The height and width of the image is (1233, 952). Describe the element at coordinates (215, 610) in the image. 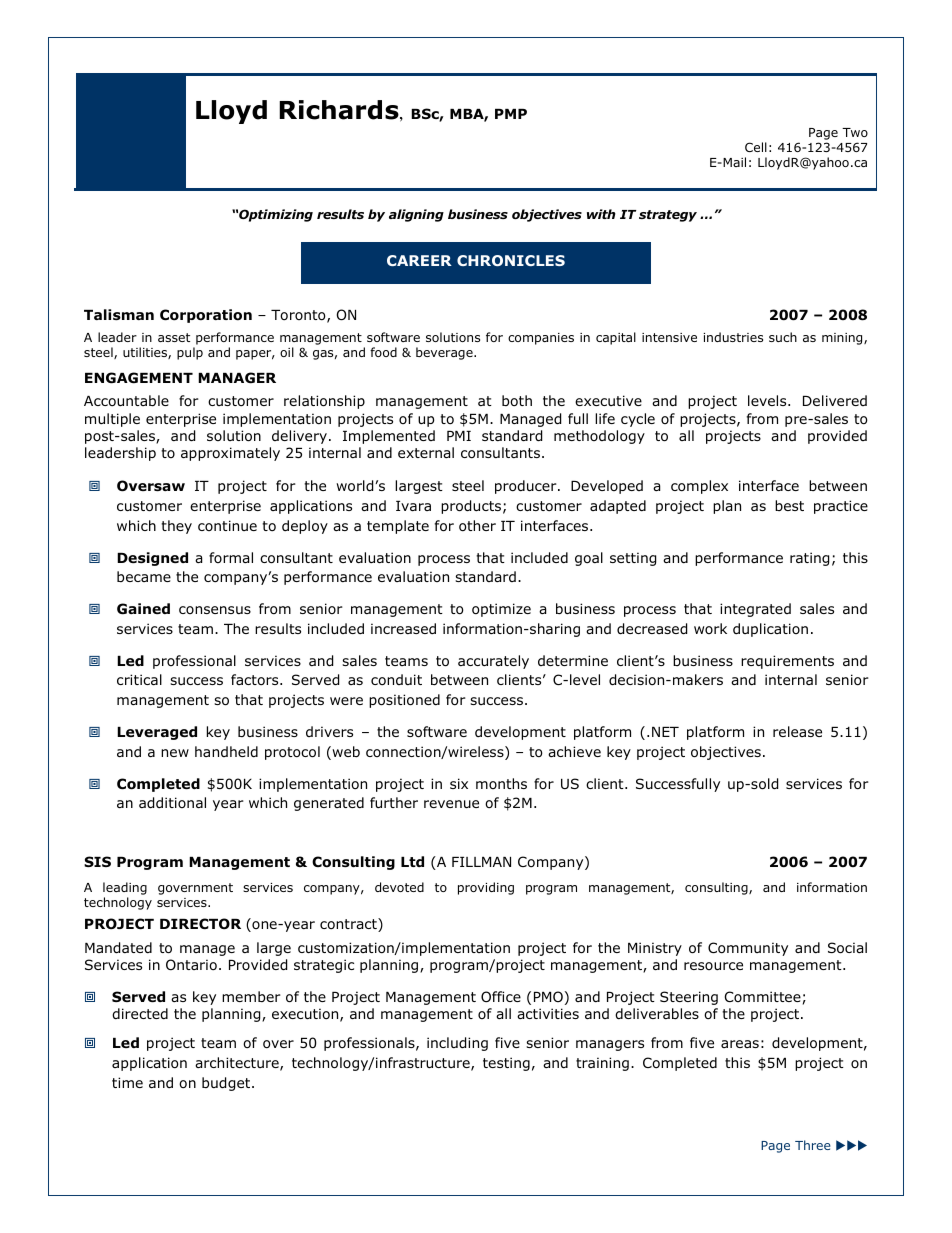

I see `consensus` at that location.
